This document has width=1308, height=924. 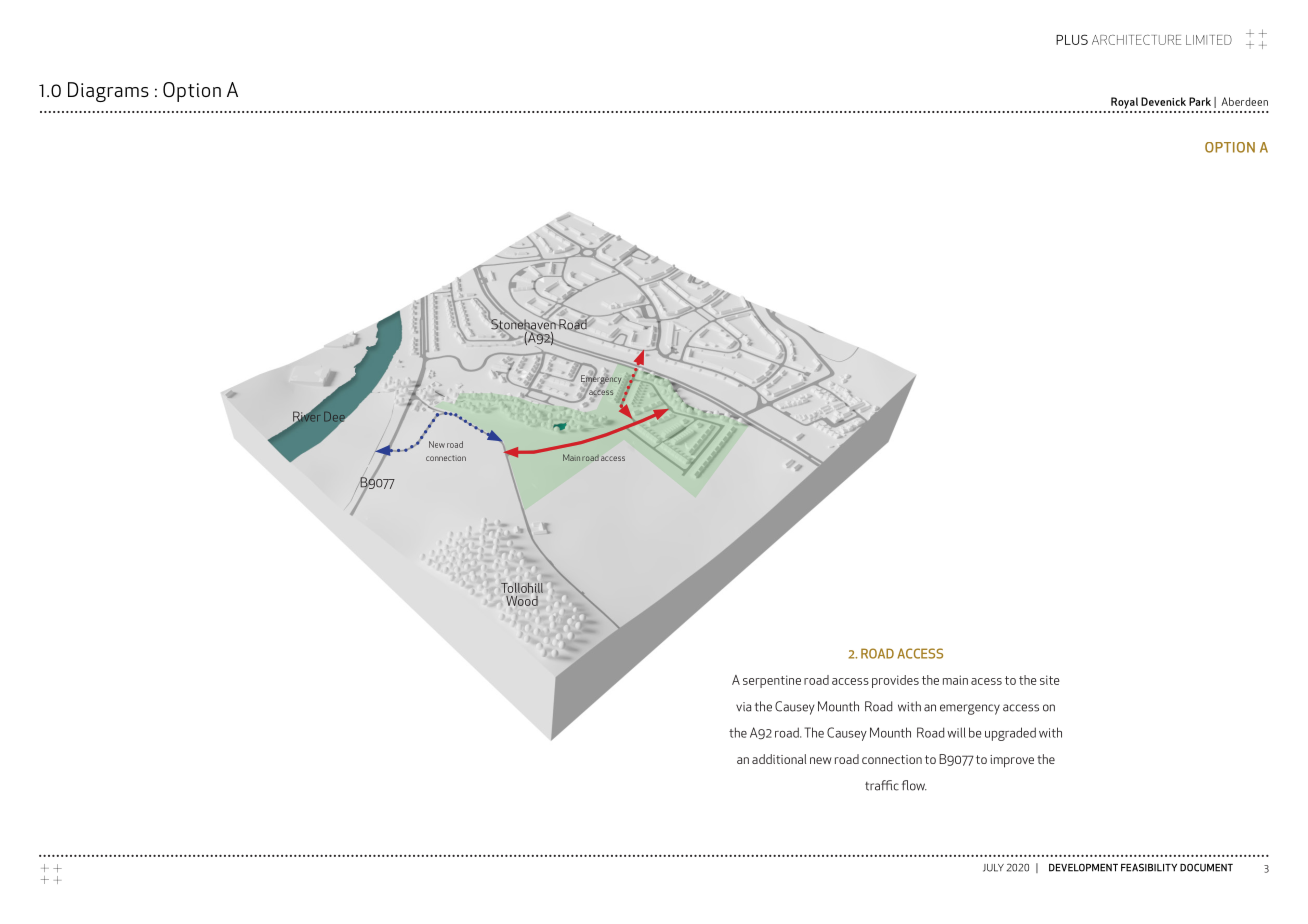 I want to click on site, so click(x=1049, y=680).
